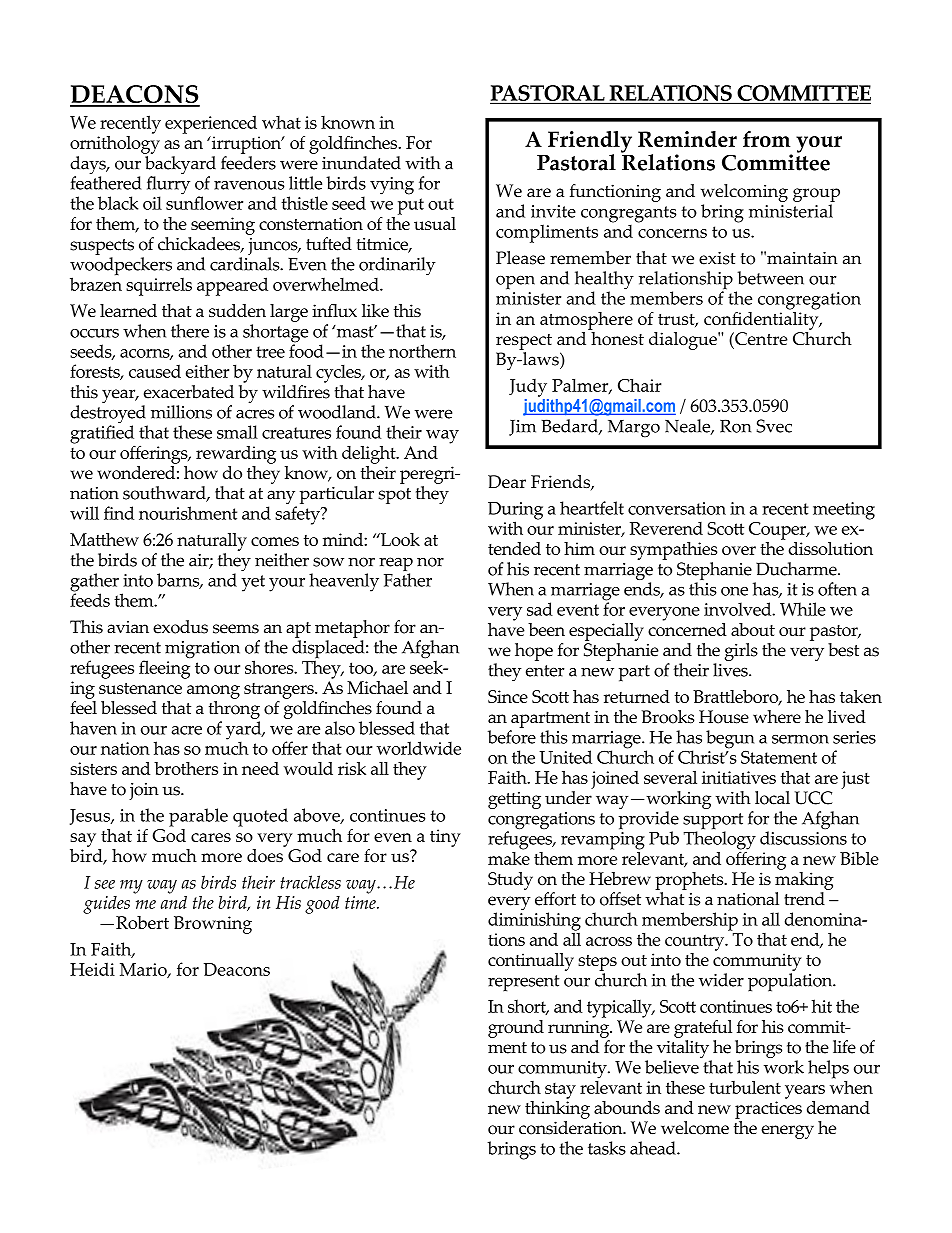  I want to click on flurry, so click(168, 186).
